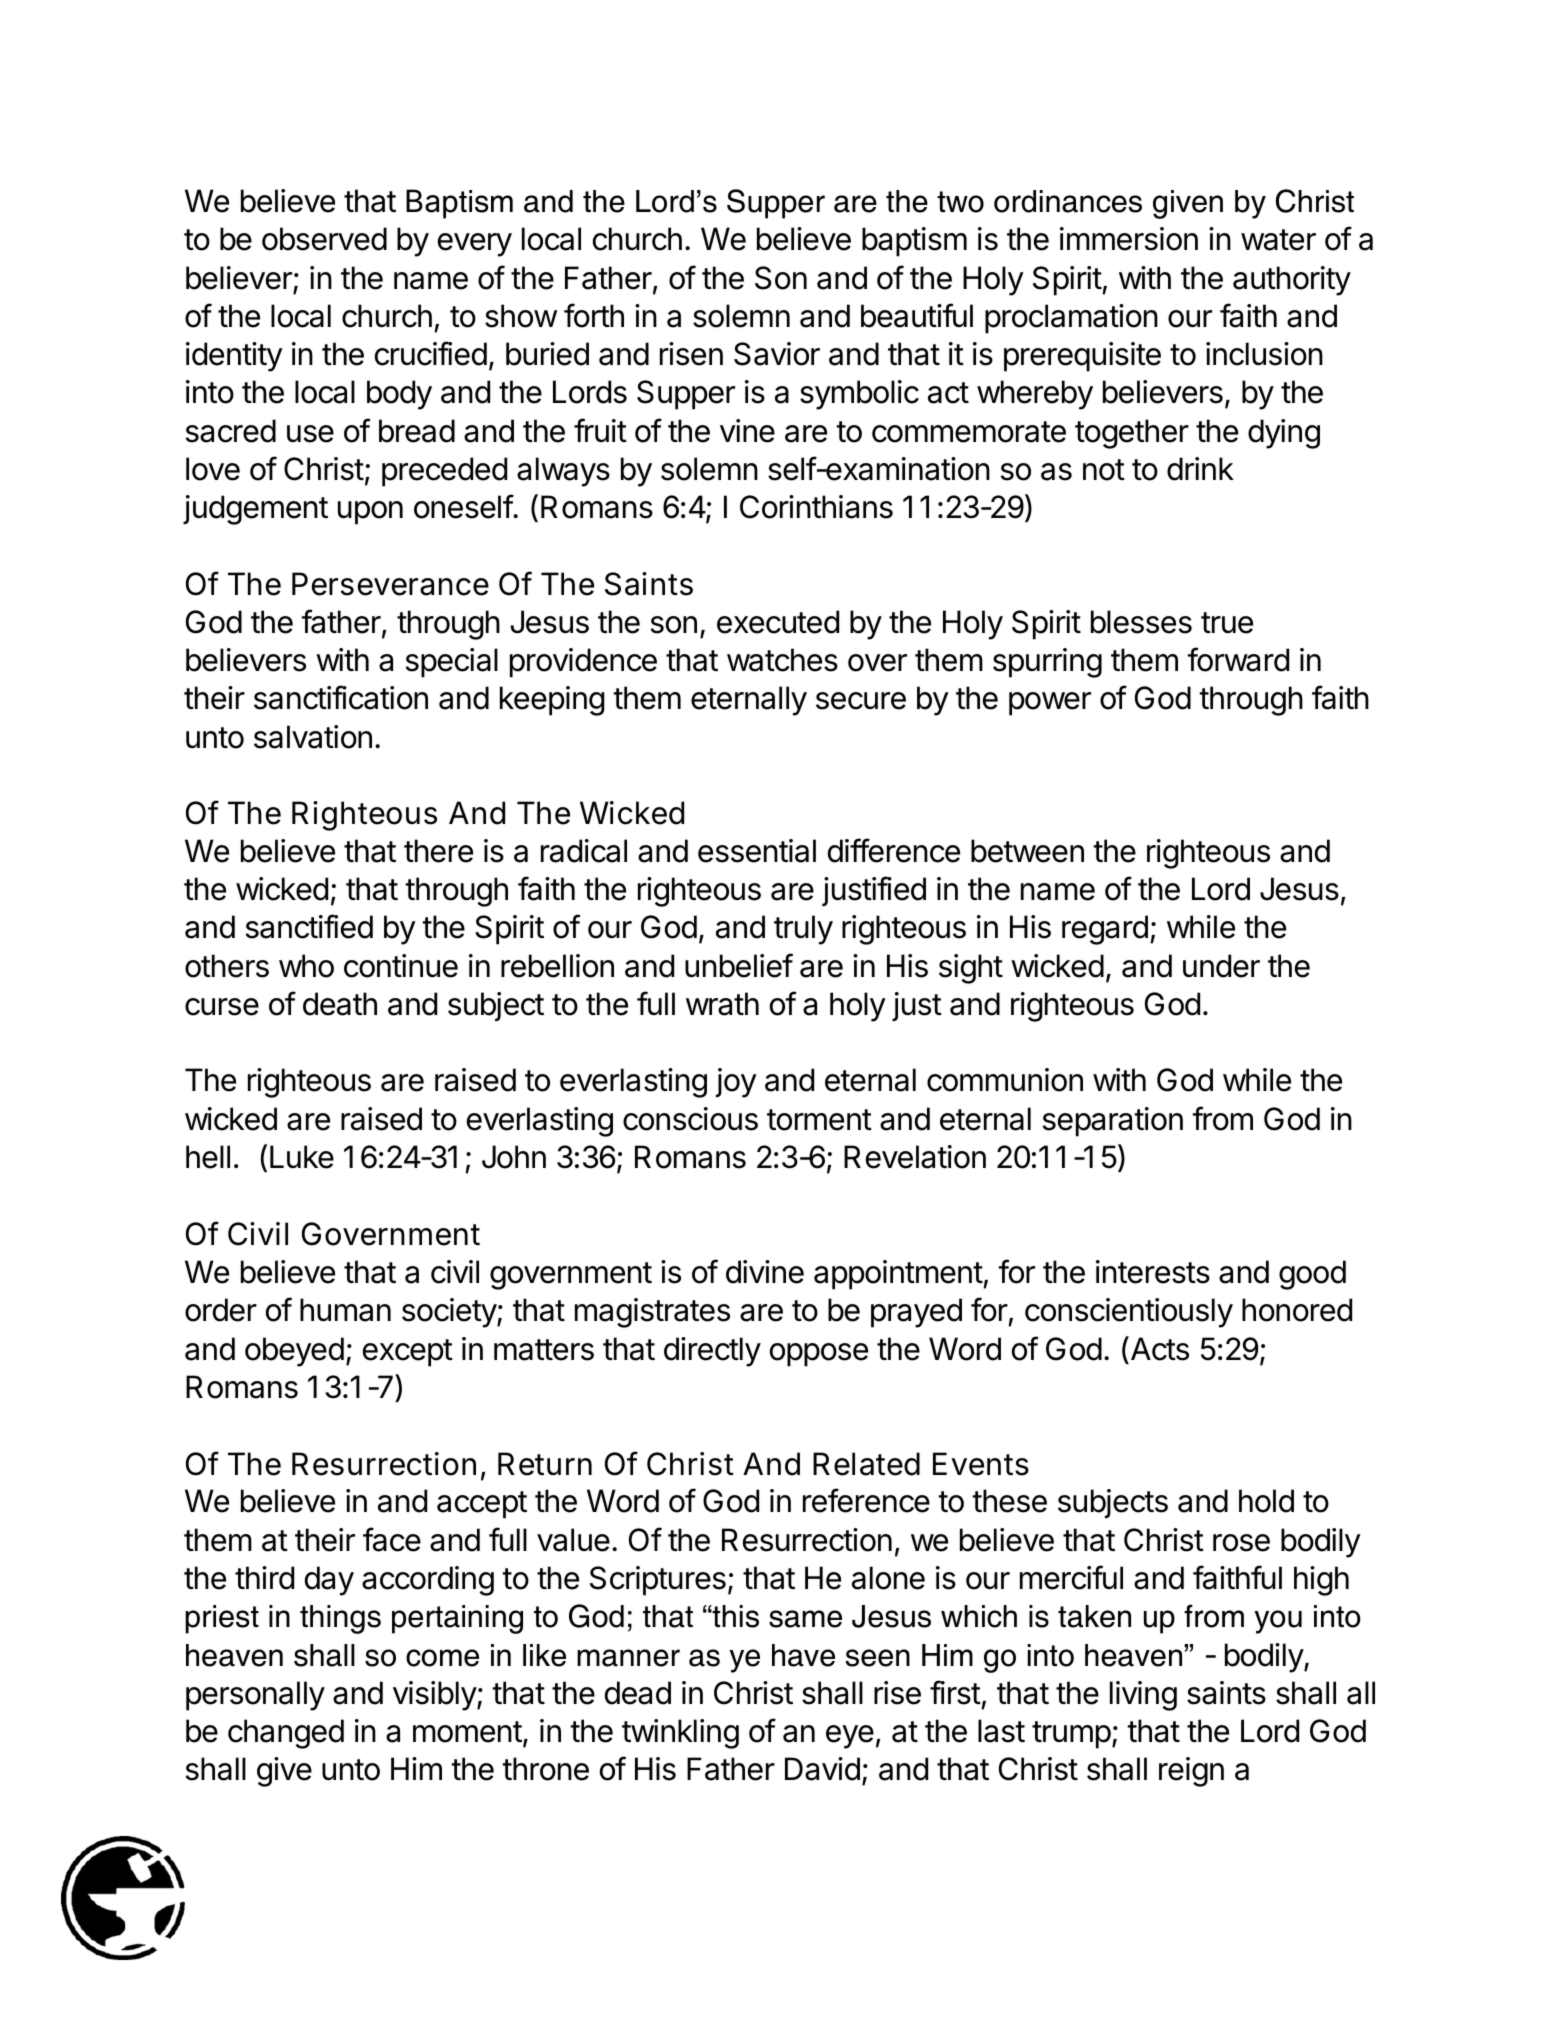 The width and height of the page is (1564, 2023). I want to click on forward, so click(1238, 659).
